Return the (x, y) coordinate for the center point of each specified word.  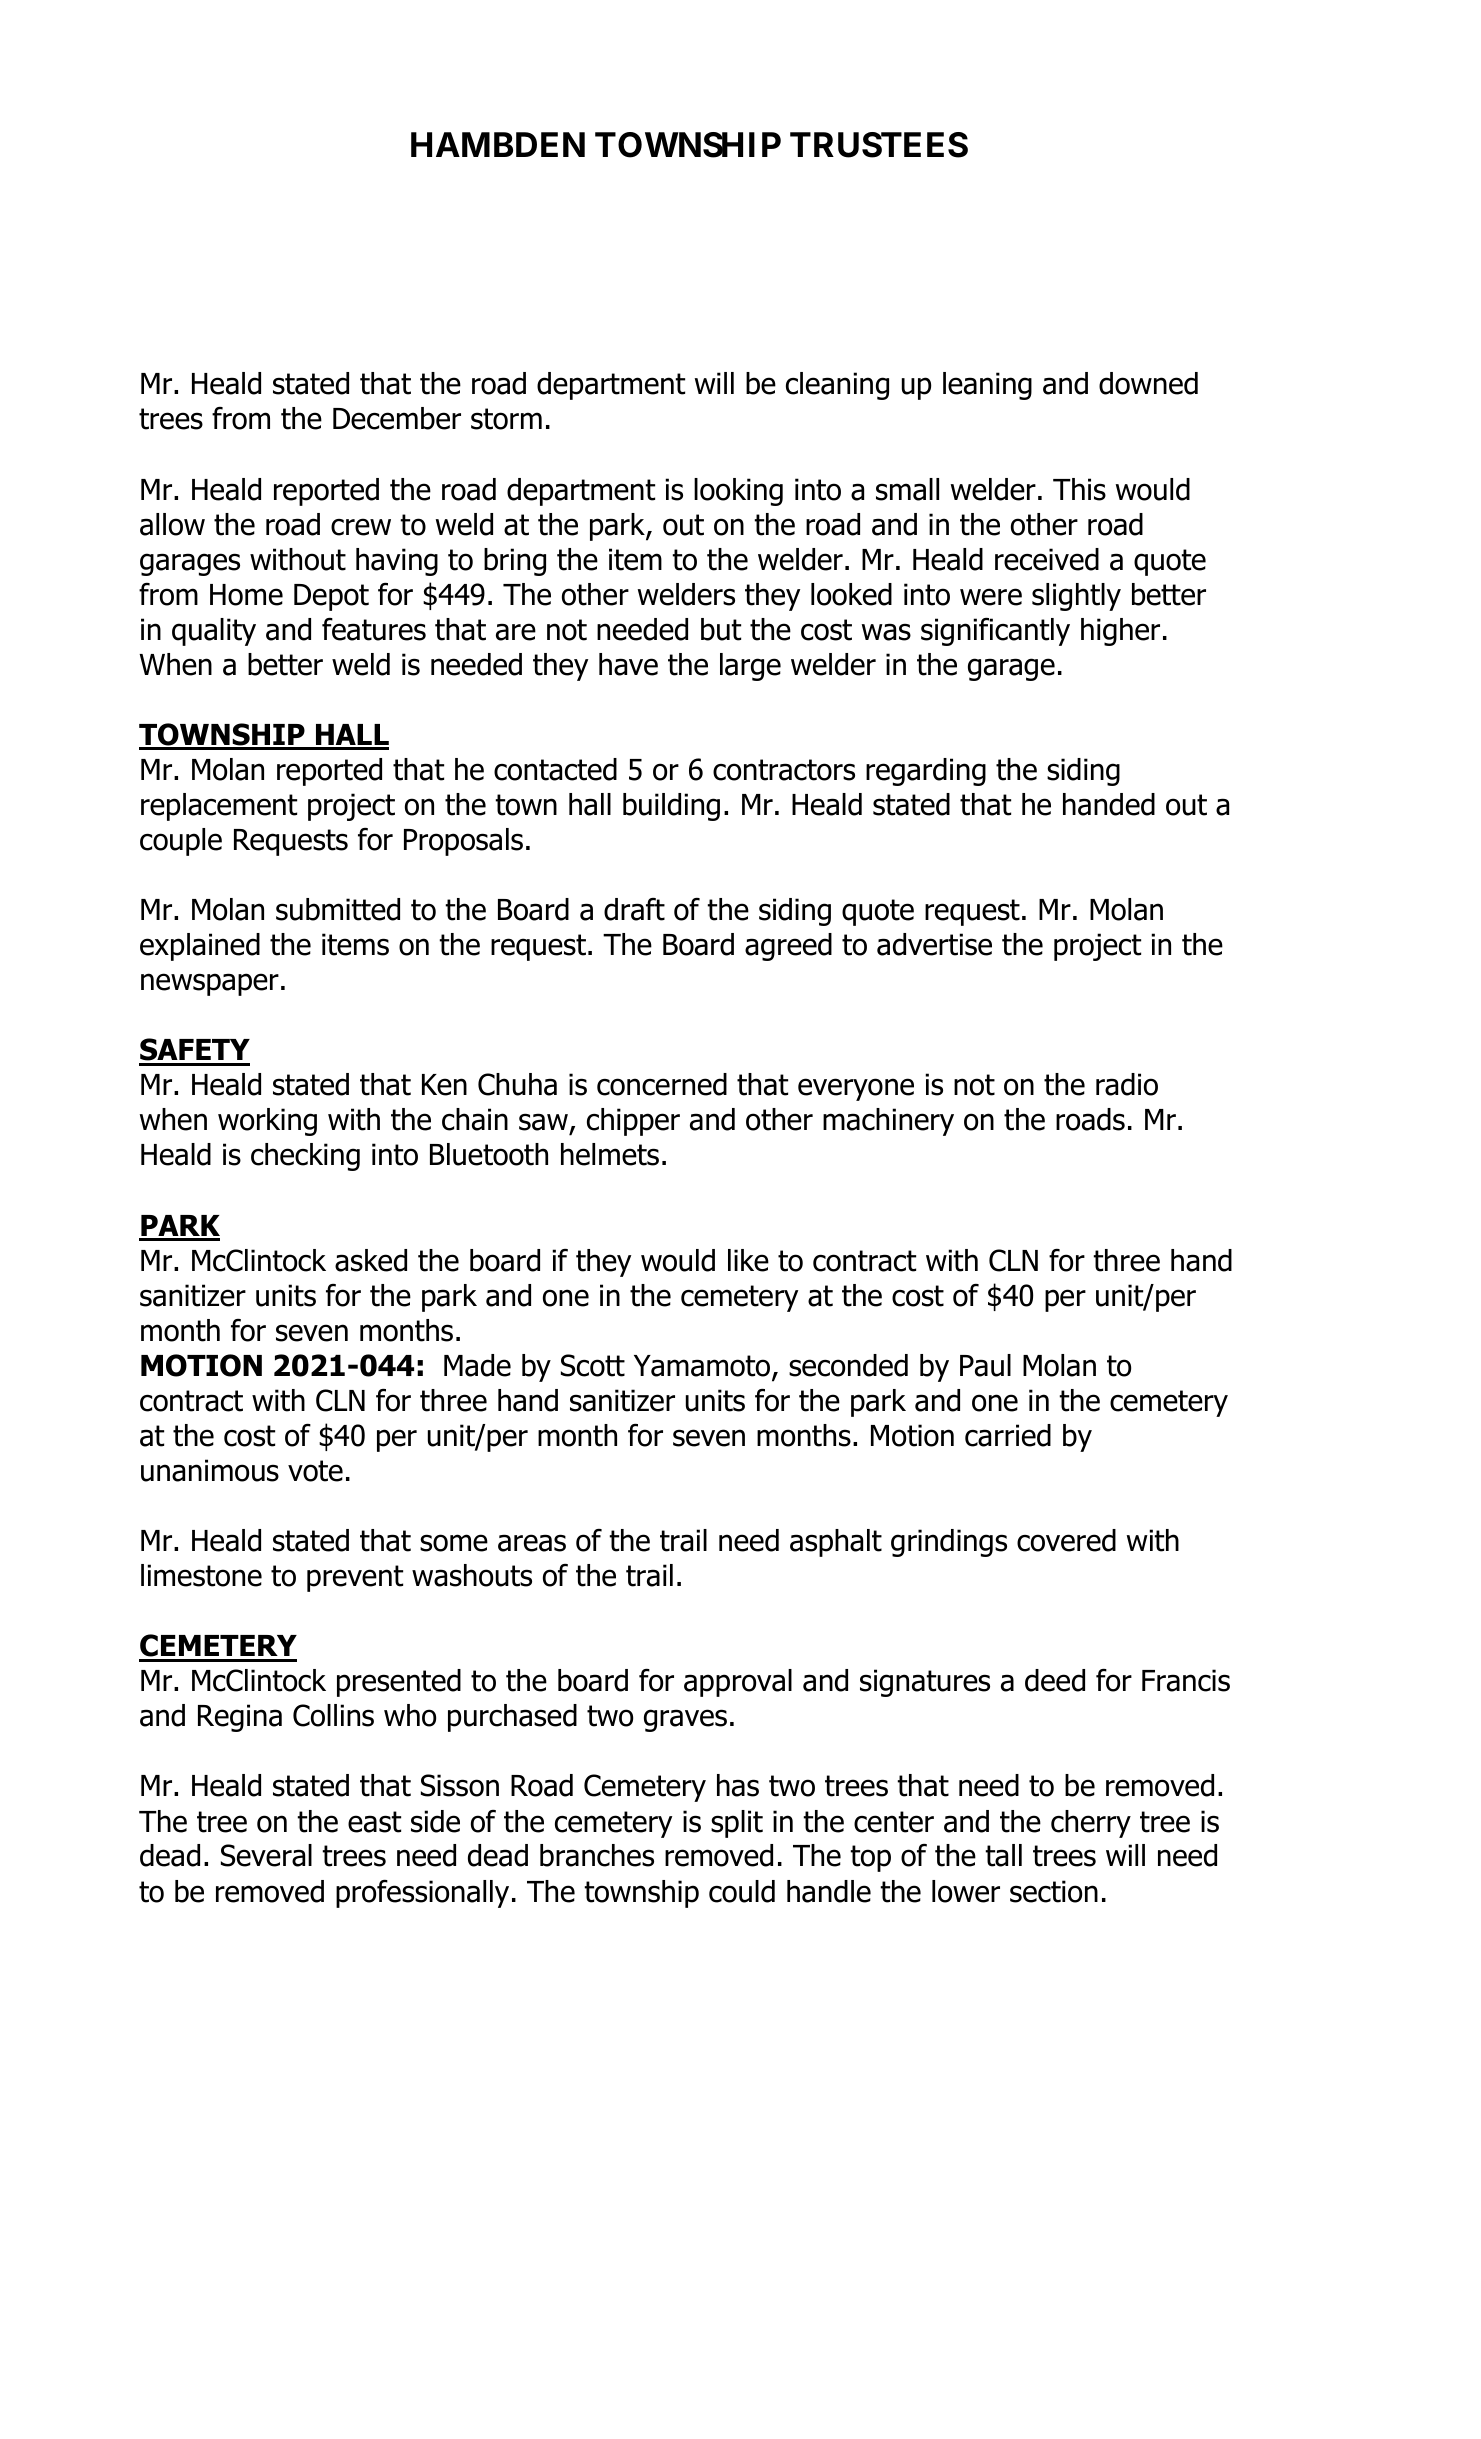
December (397, 418)
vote (315, 1471)
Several (266, 1855)
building (671, 807)
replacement (219, 807)
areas (532, 1543)
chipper (633, 1122)
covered (1066, 1540)
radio (1127, 1084)
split (737, 1824)
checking (305, 1157)
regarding (926, 772)
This (1079, 489)
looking (738, 492)
